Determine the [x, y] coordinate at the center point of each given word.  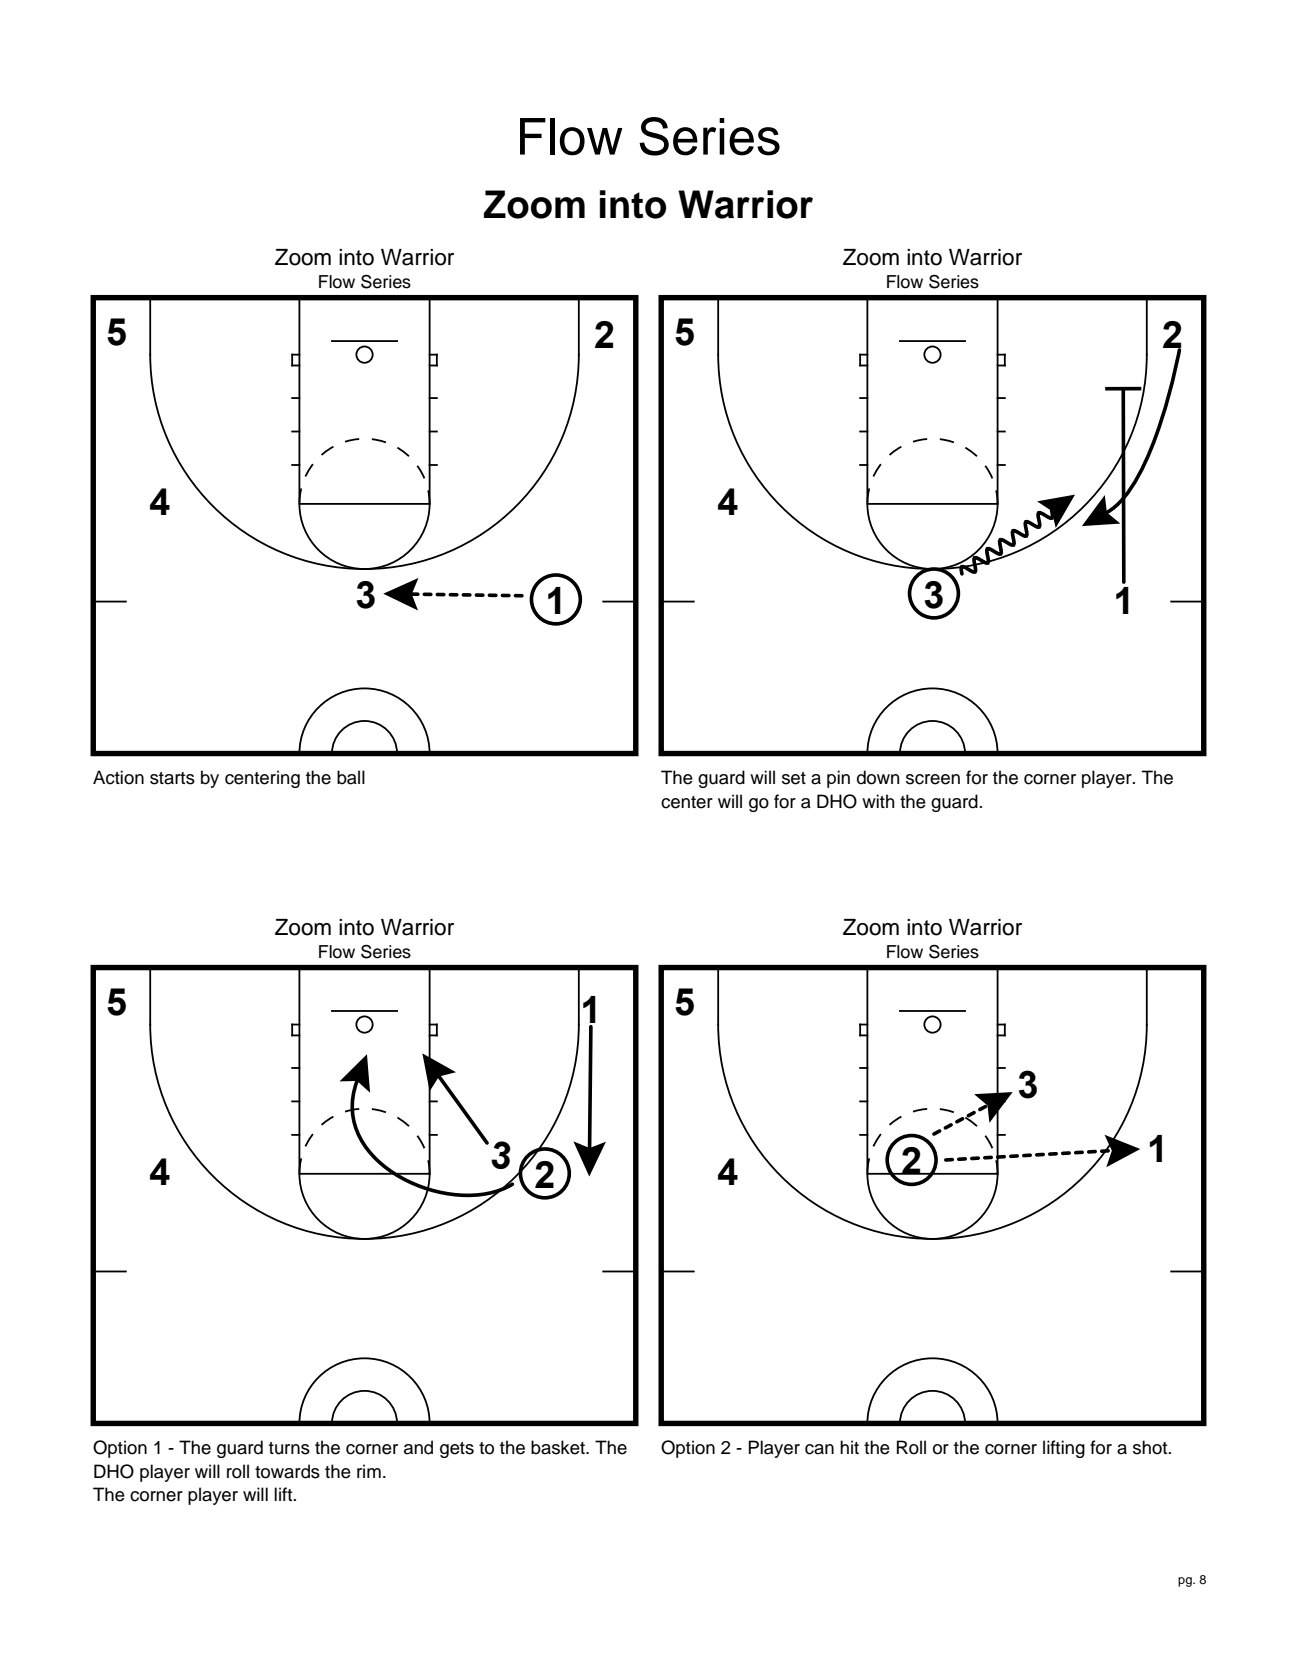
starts [172, 778]
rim [369, 1471]
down [878, 777]
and [418, 1447]
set [794, 778]
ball [351, 777]
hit [849, 1447]
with [878, 801]
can [819, 1449]
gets [457, 1450]
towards [287, 1471]
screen [933, 779]
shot [1151, 1447]
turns [289, 1448]
